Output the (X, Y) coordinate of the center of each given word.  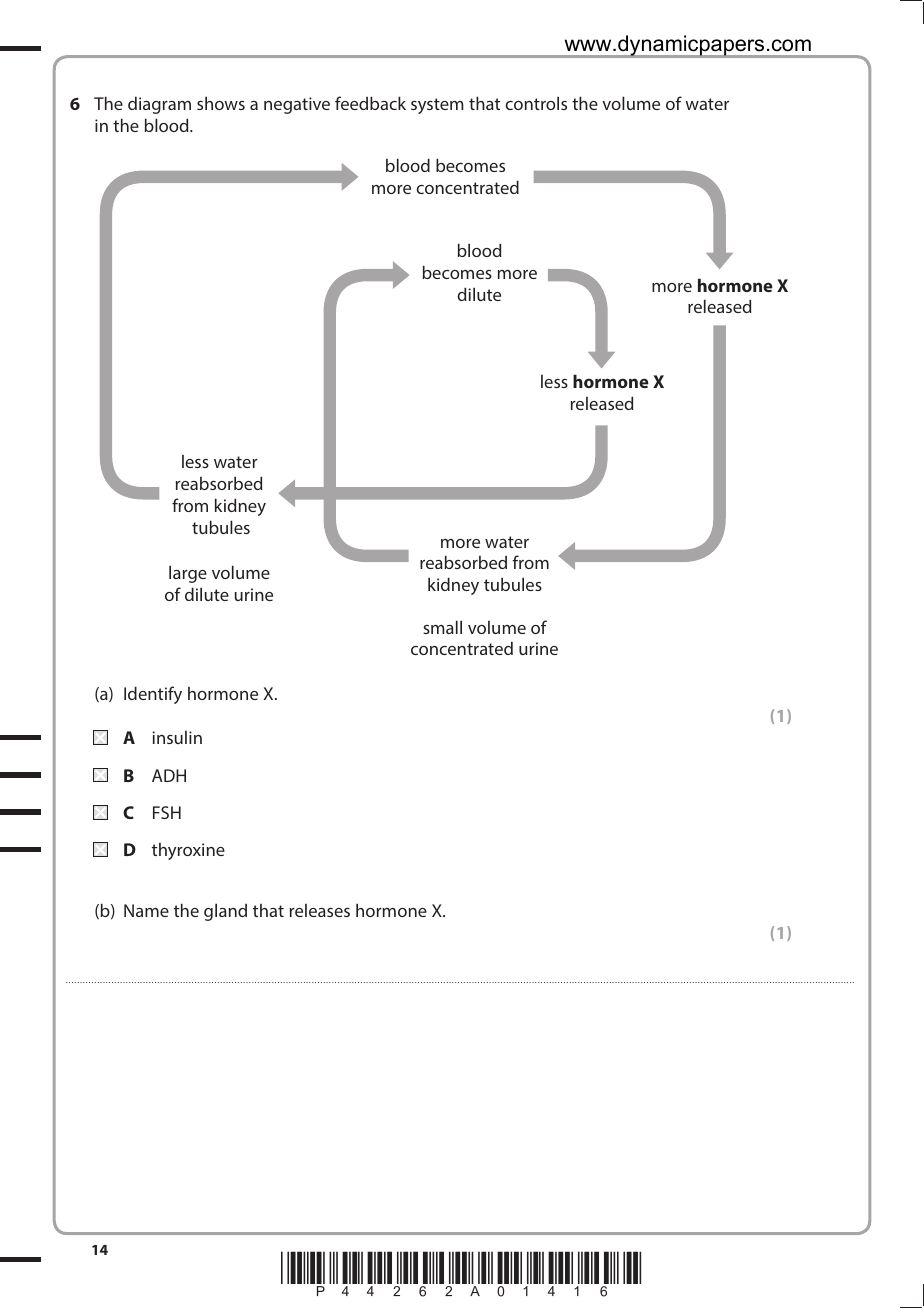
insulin (177, 737)
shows (221, 103)
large (188, 574)
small (442, 627)
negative (297, 105)
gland (225, 912)
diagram (159, 105)
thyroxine (188, 851)
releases (320, 910)
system (437, 106)
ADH (169, 775)
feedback (370, 103)
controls (536, 103)
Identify (153, 695)
